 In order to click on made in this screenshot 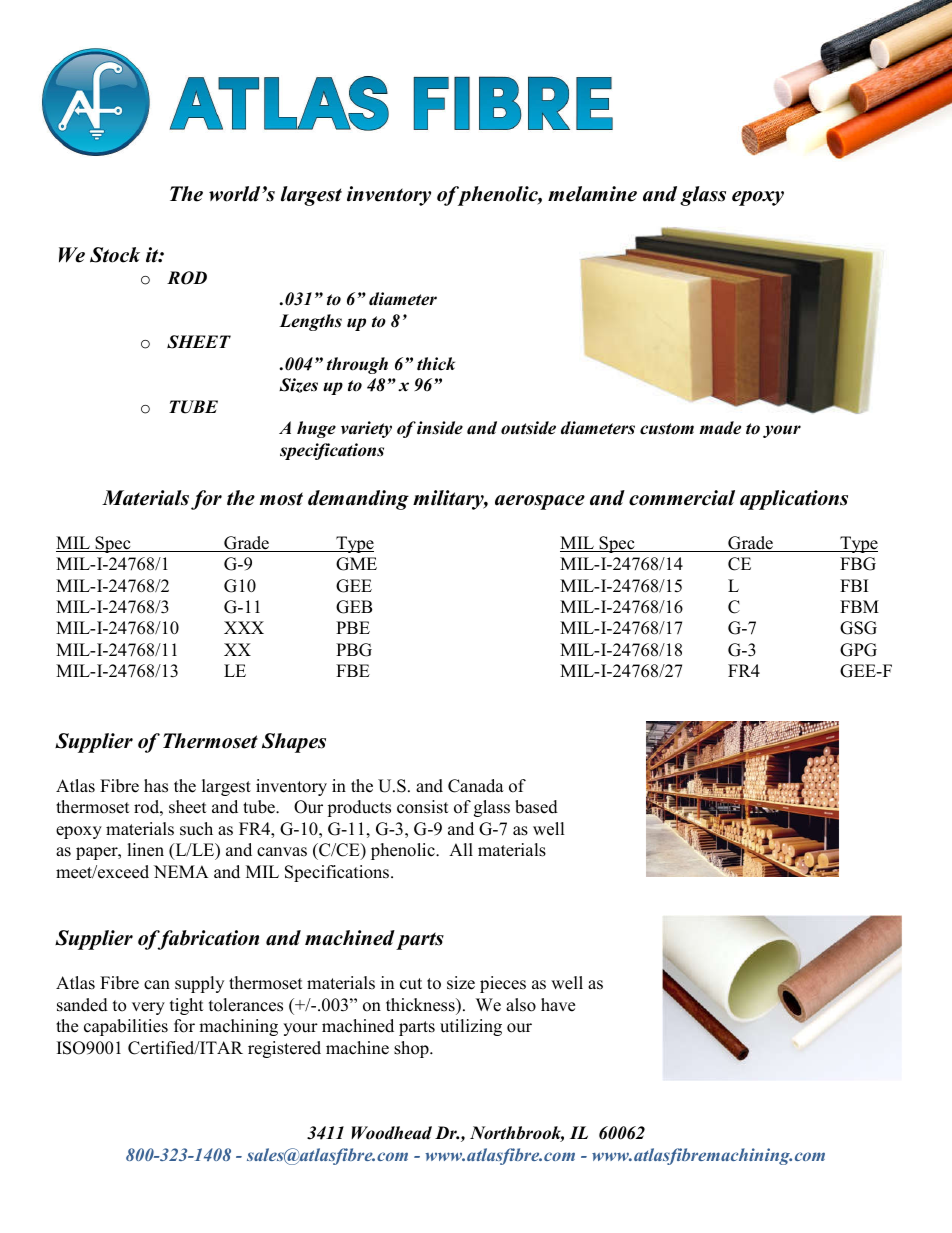, I will do `click(720, 428)`.
